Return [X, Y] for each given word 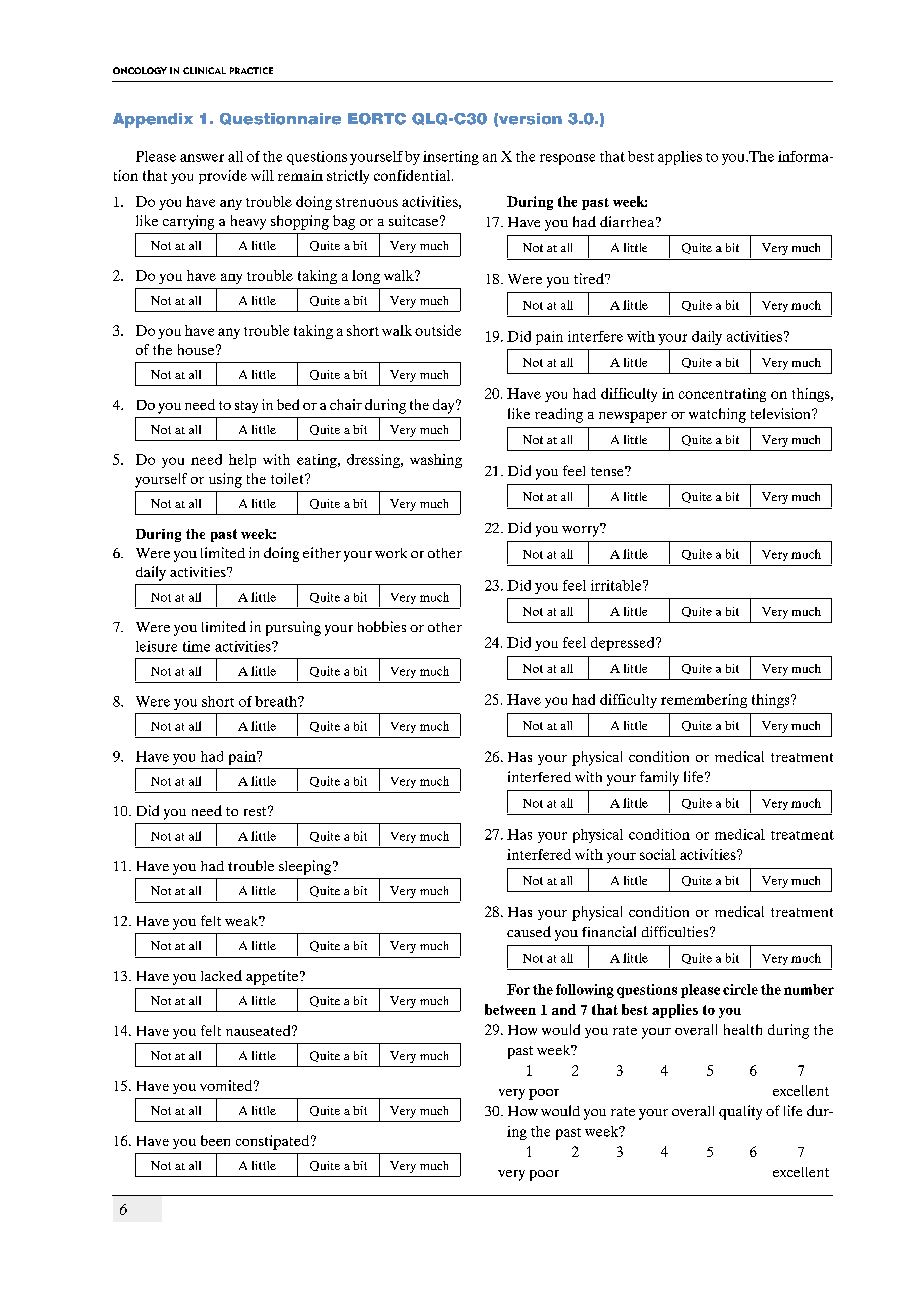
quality [740, 1112]
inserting [451, 158]
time [196, 646]
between [510, 1009]
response [567, 159]
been [215, 1140]
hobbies [382, 626]
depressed [624, 644]
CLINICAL [204, 70]
